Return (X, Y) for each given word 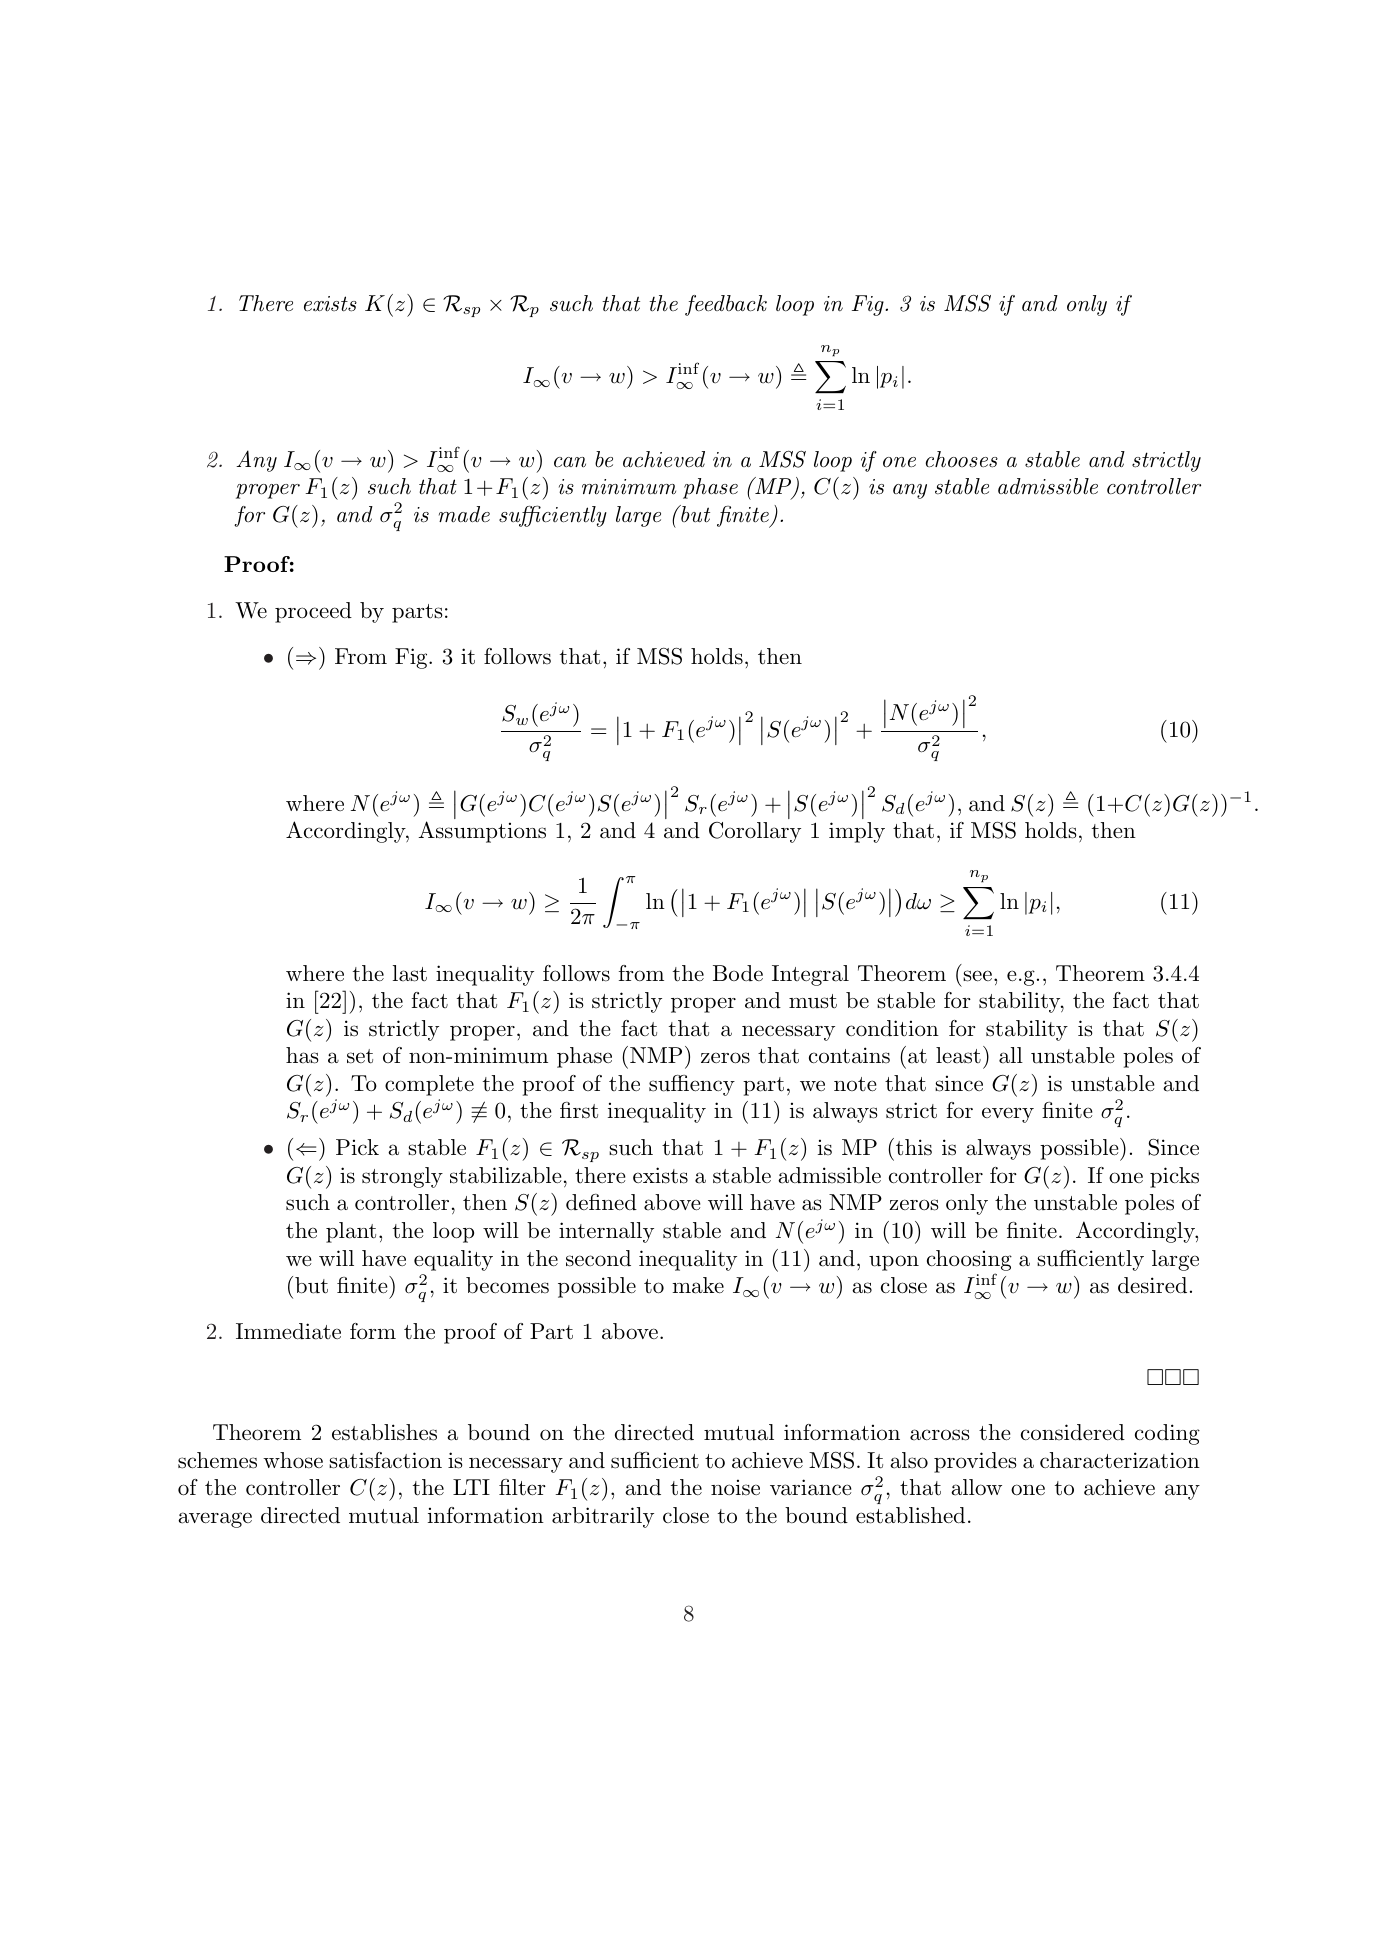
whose (293, 1460)
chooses (962, 459)
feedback (726, 305)
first (579, 1110)
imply (857, 832)
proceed (313, 612)
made (464, 514)
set (360, 1056)
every (1008, 1115)
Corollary (755, 832)
